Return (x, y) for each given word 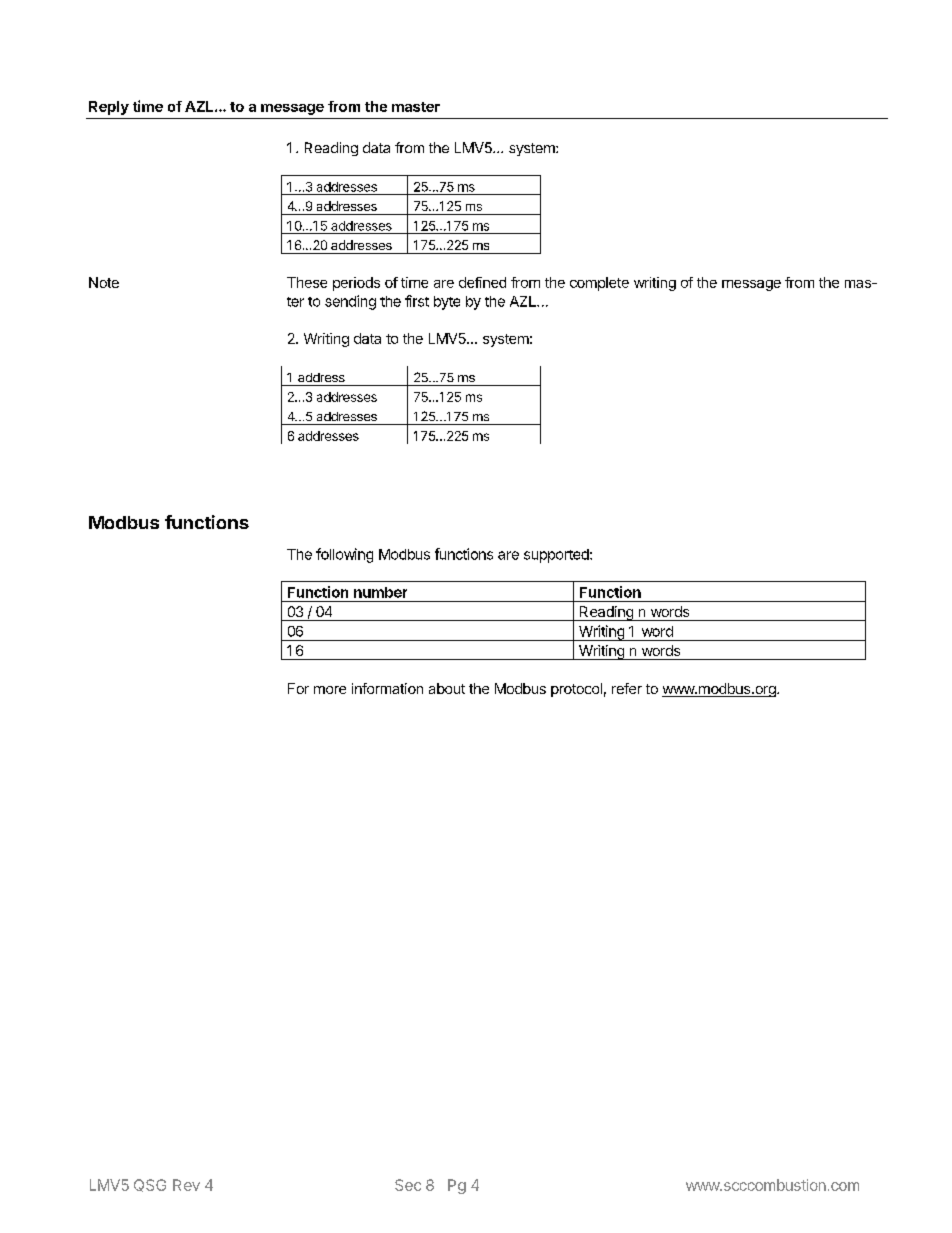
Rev (186, 1185)
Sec (408, 1185)
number (380, 592)
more (330, 690)
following (344, 555)
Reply (109, 108)
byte (447, 303)
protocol (576, 690)
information (387, 688)
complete (599, 284)
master (416, 107)
